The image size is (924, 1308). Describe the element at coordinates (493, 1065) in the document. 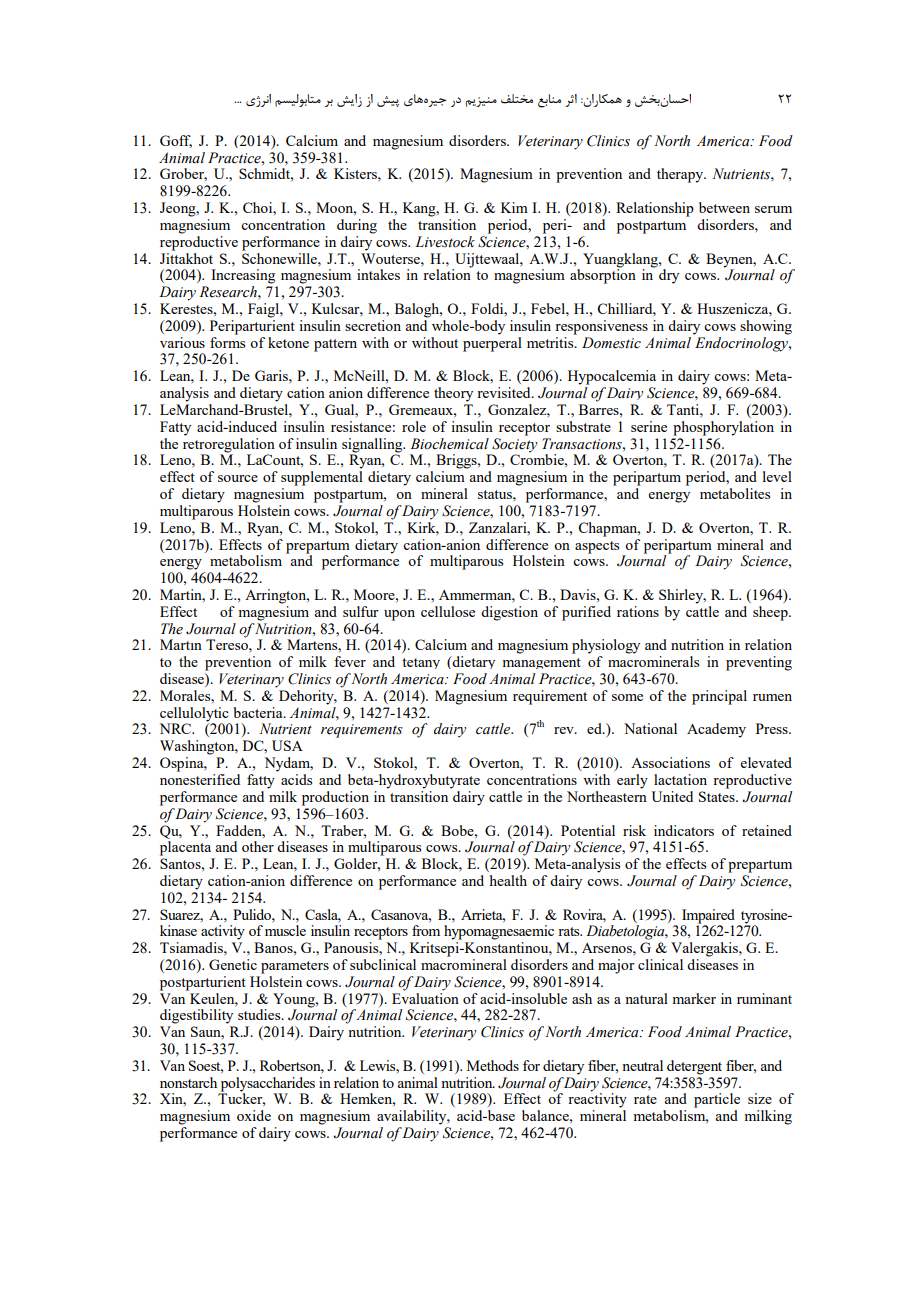

I see `Methods` at that location.
